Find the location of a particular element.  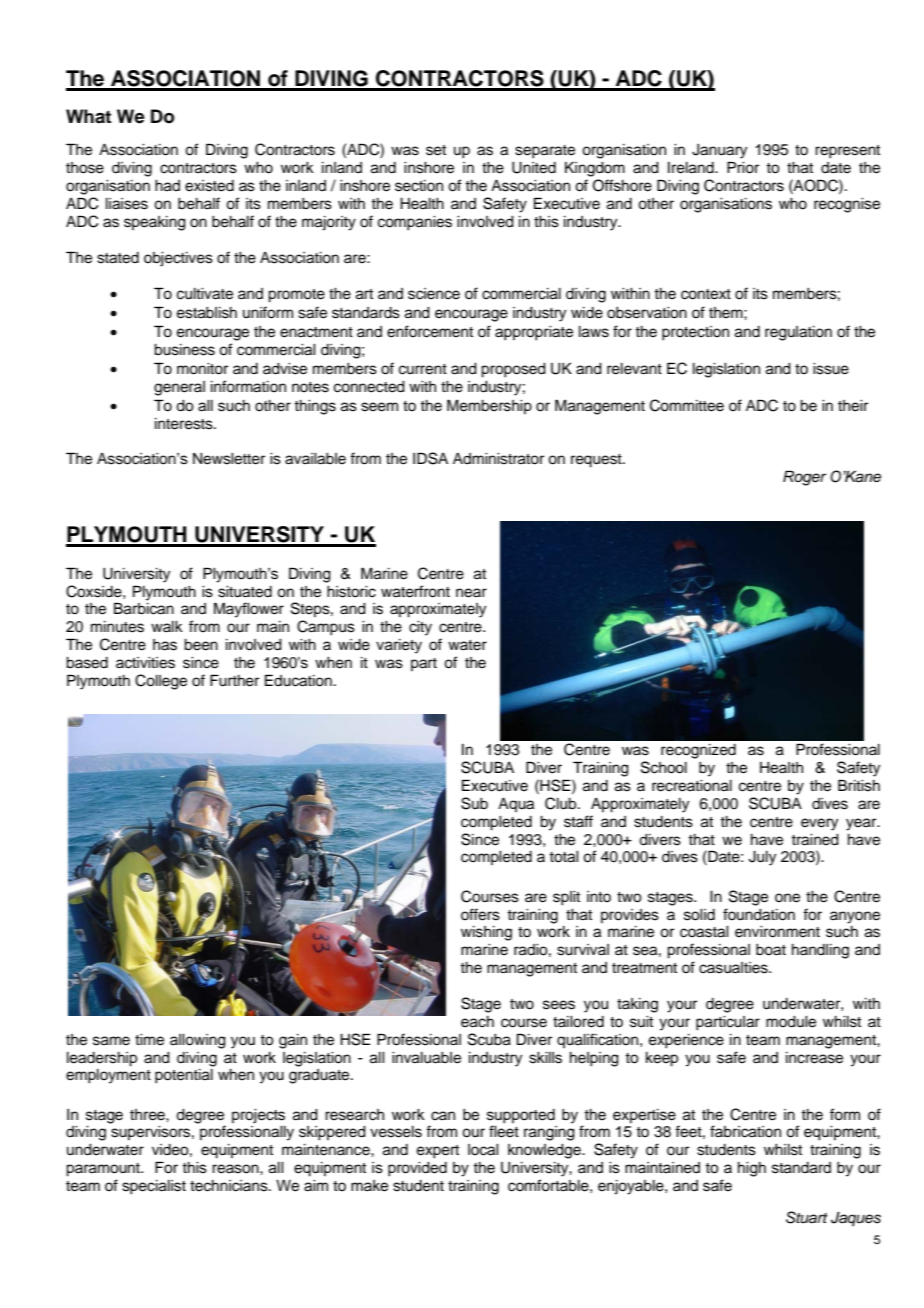

had is located at coordinates (167, 186).
